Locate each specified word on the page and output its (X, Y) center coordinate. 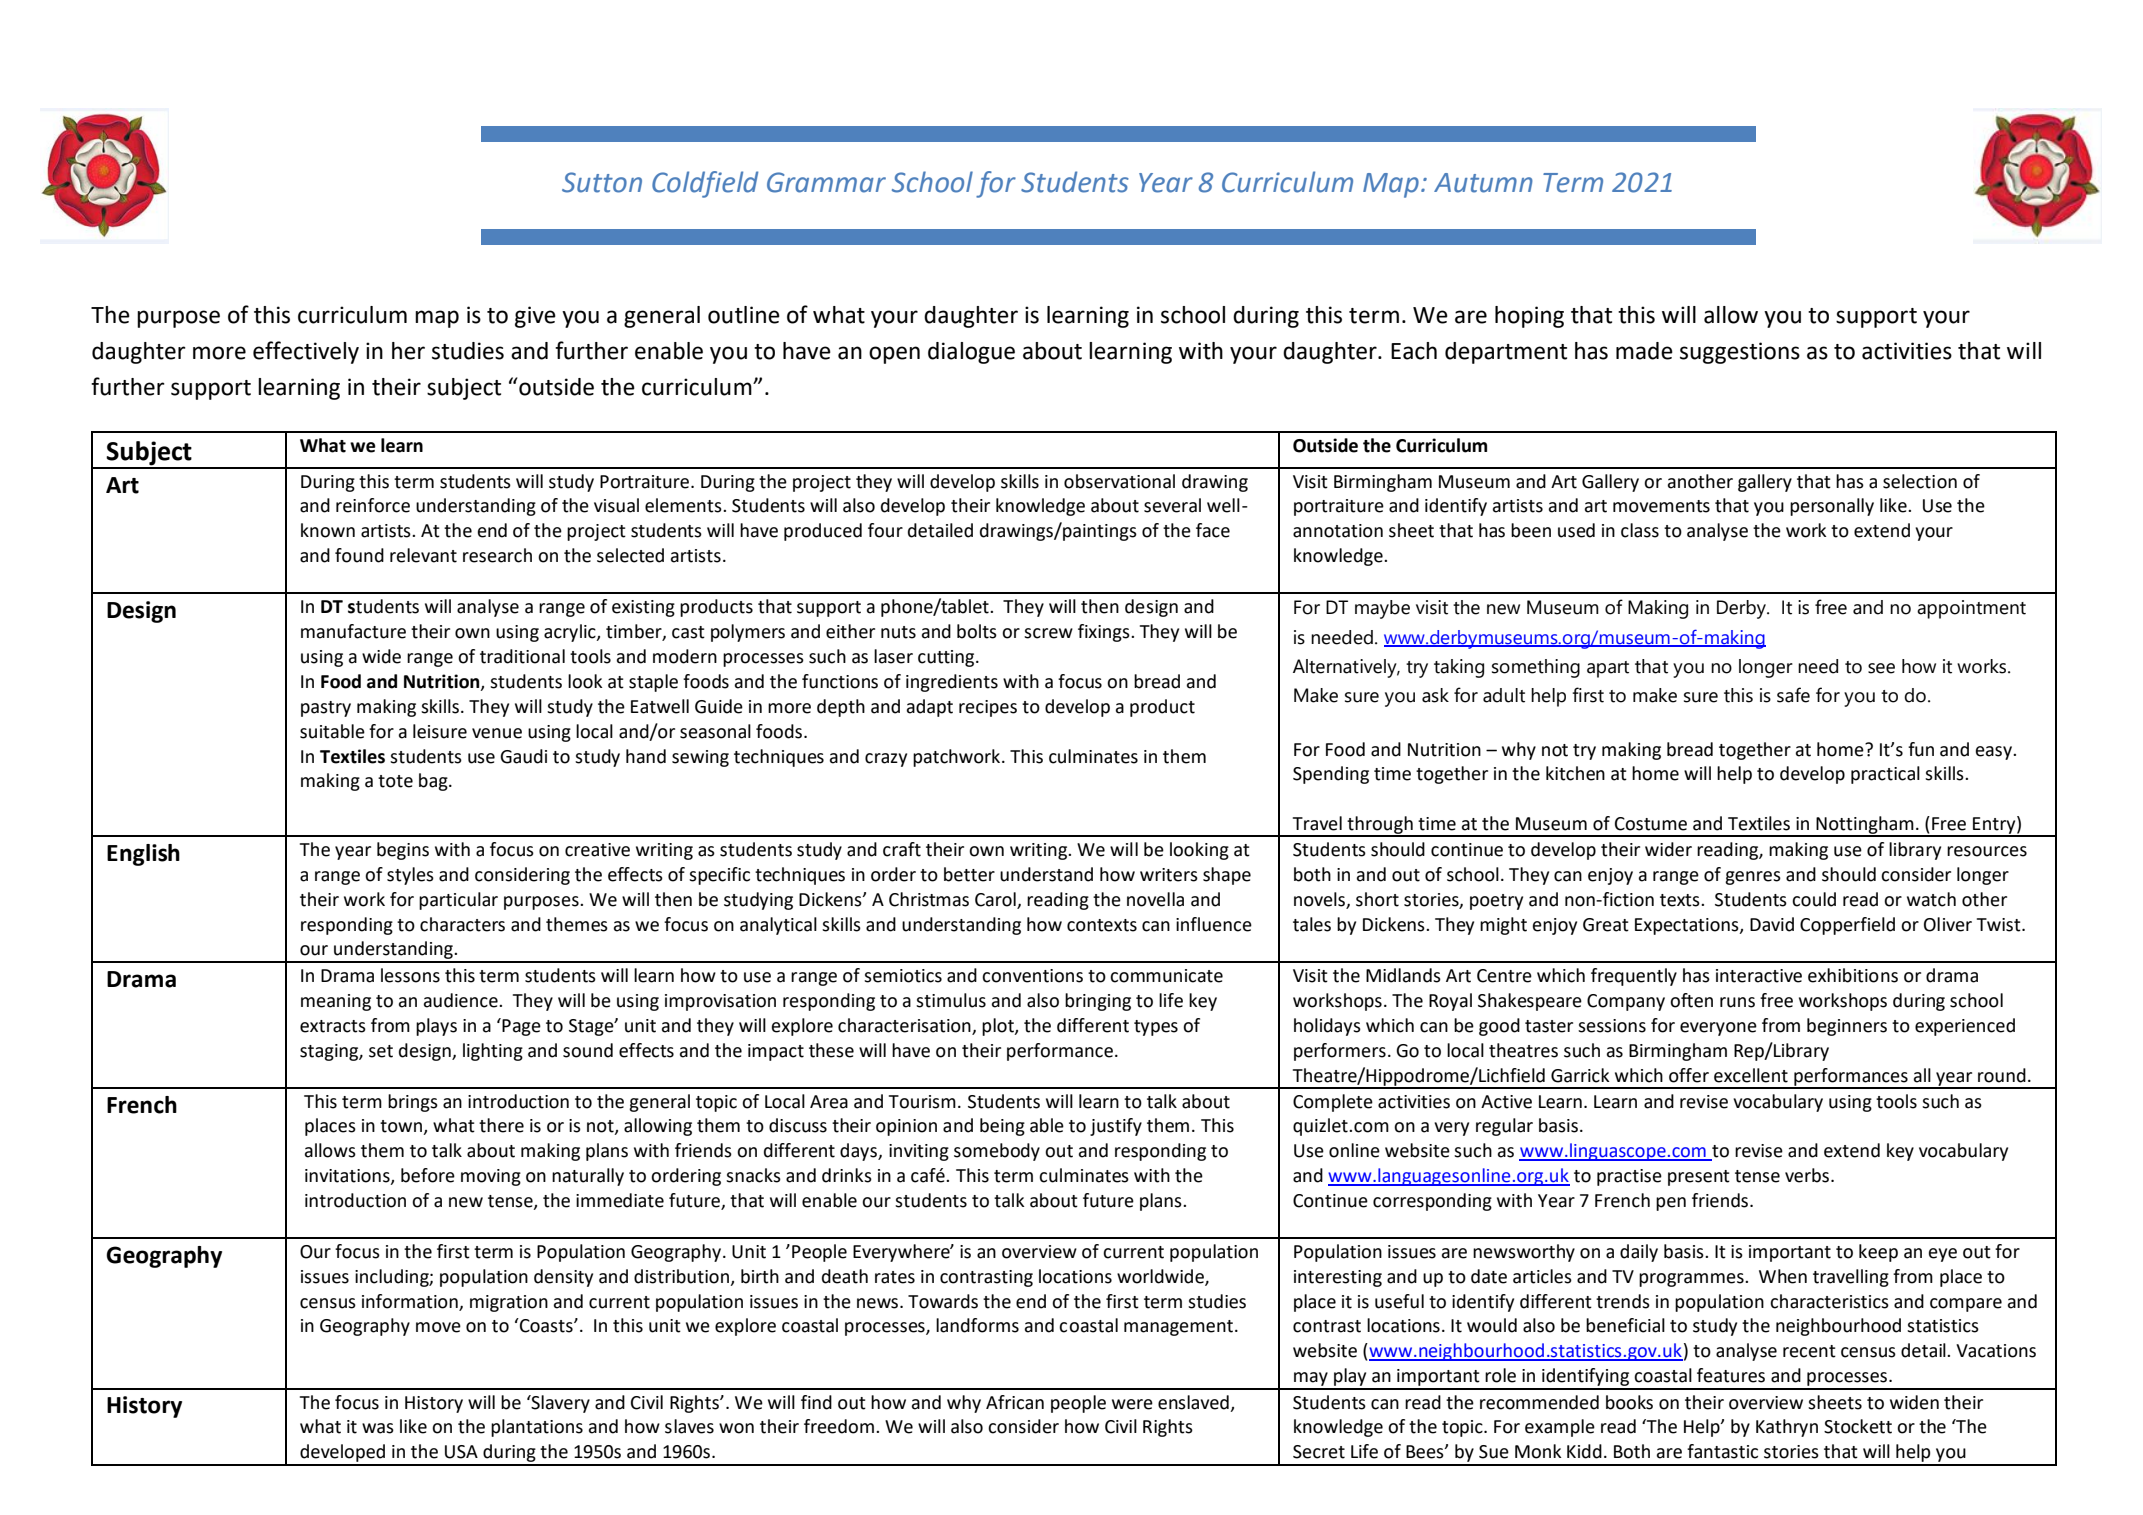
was (378, 1428)
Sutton (602, 182)
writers (1169, 875)
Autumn (1483, 183)
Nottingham (1865, 826)
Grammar (826, 182)
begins (403, 851)
